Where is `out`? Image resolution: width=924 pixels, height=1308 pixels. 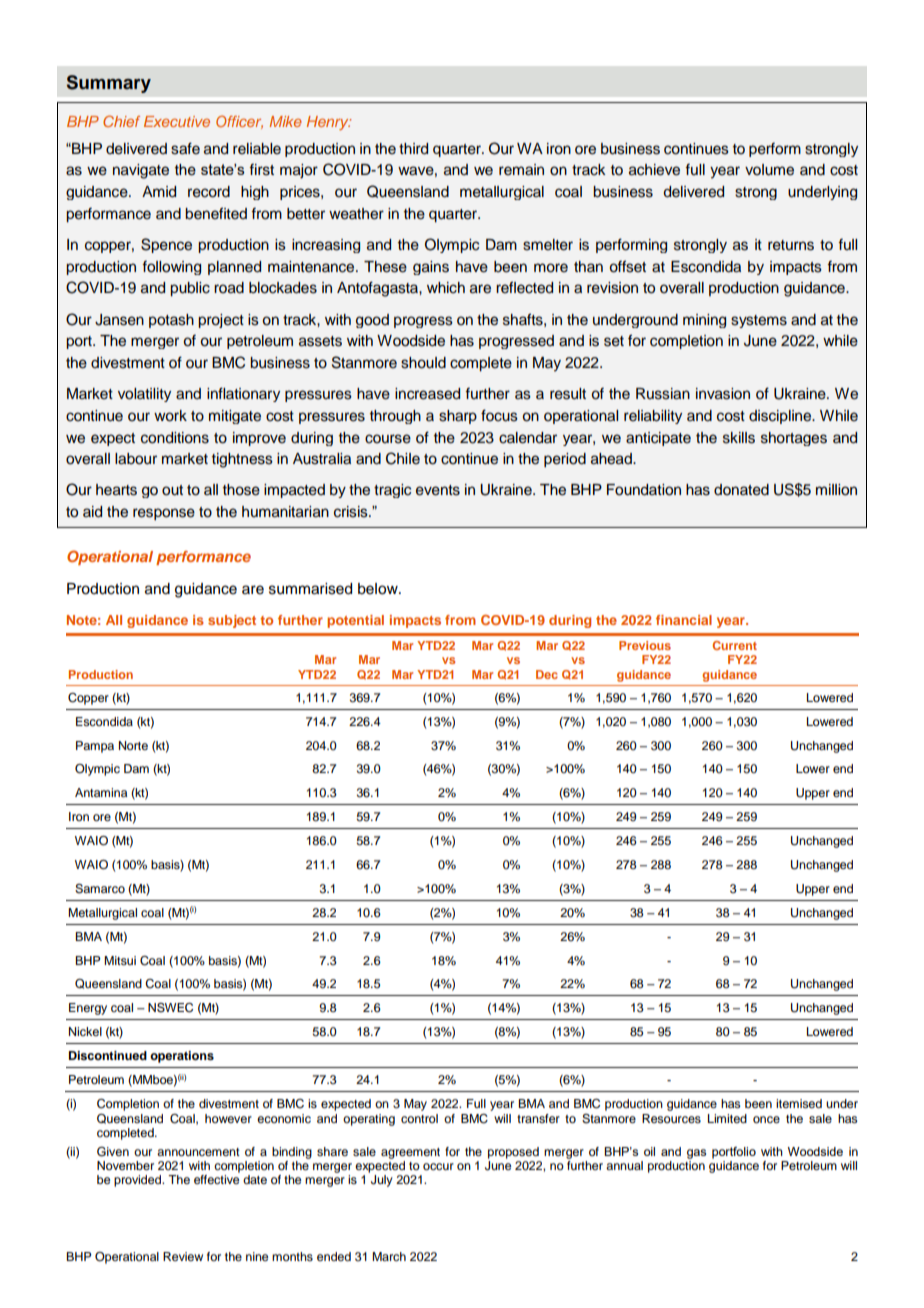
out is located at coordinates (172, 490).
